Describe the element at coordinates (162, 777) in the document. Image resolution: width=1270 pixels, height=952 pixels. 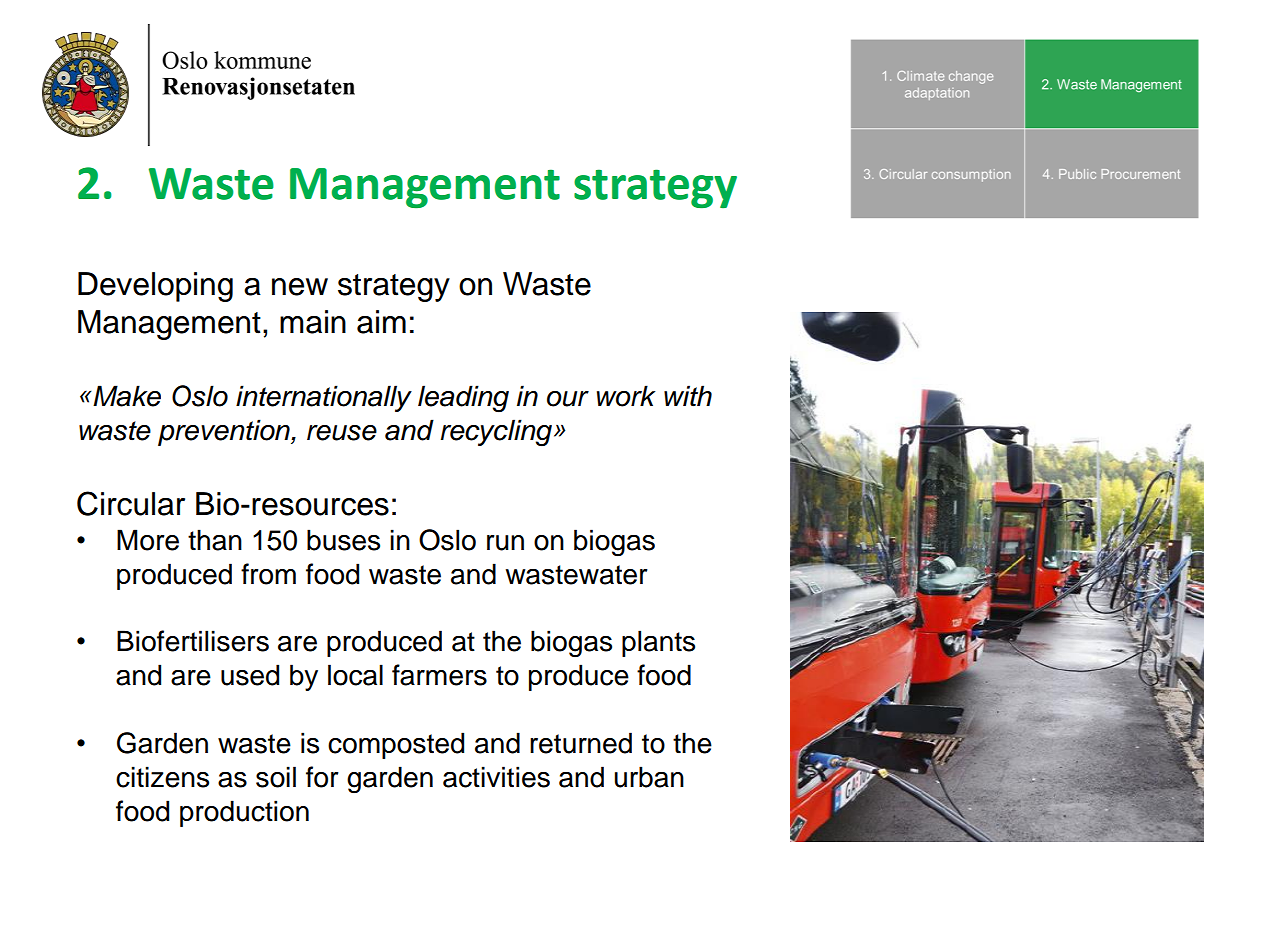
I see `citizens` at that location.
